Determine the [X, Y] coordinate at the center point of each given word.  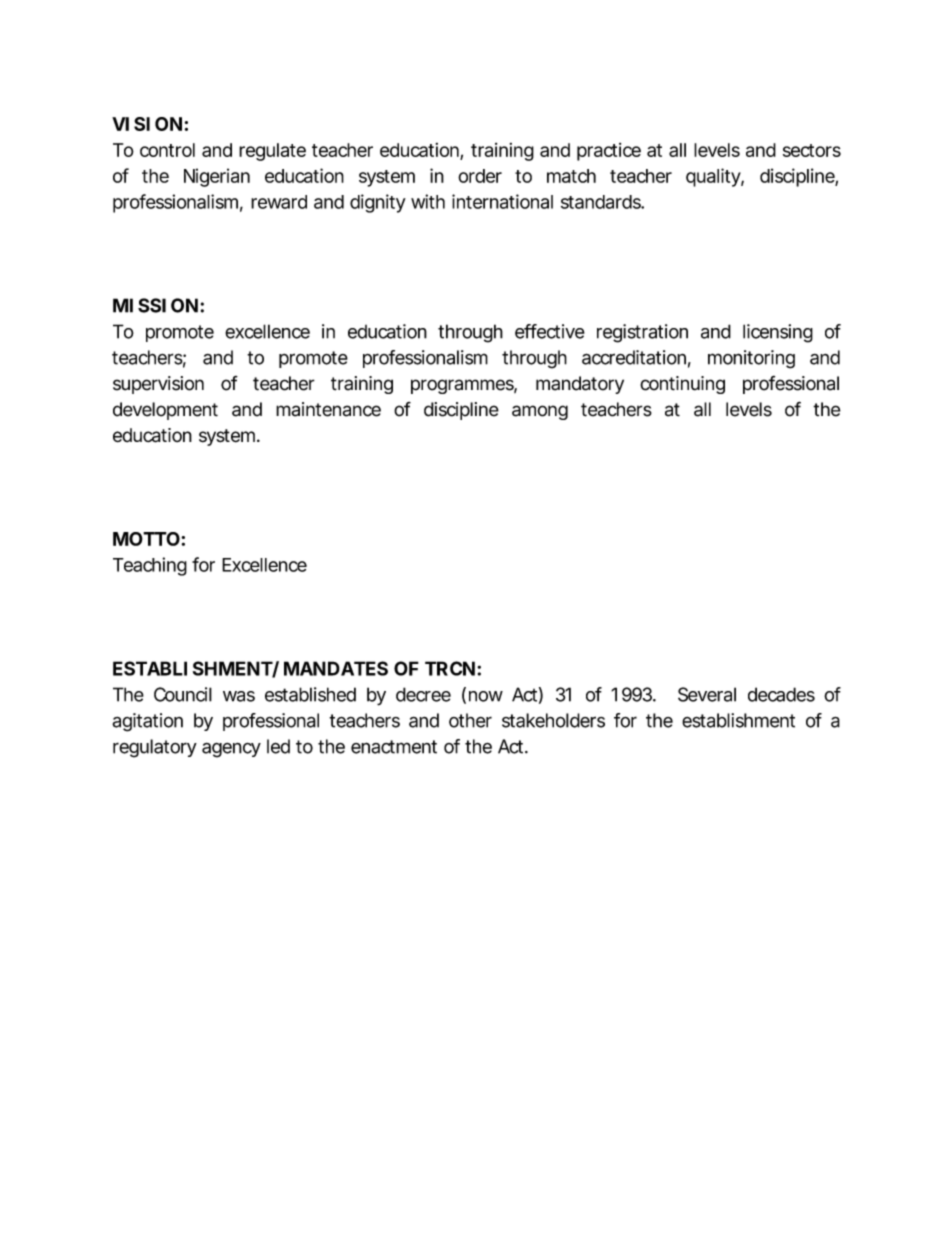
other [470, 720]
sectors [812, 150]
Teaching [150, 566]
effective [550, 331]
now [486, 696]
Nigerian [217, 177]
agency [231, 750]
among [540, 412]
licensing [778, 333]
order [480, 176]
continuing [682, 385]
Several [707, 694]
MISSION [155, 305]
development [165, 411]
